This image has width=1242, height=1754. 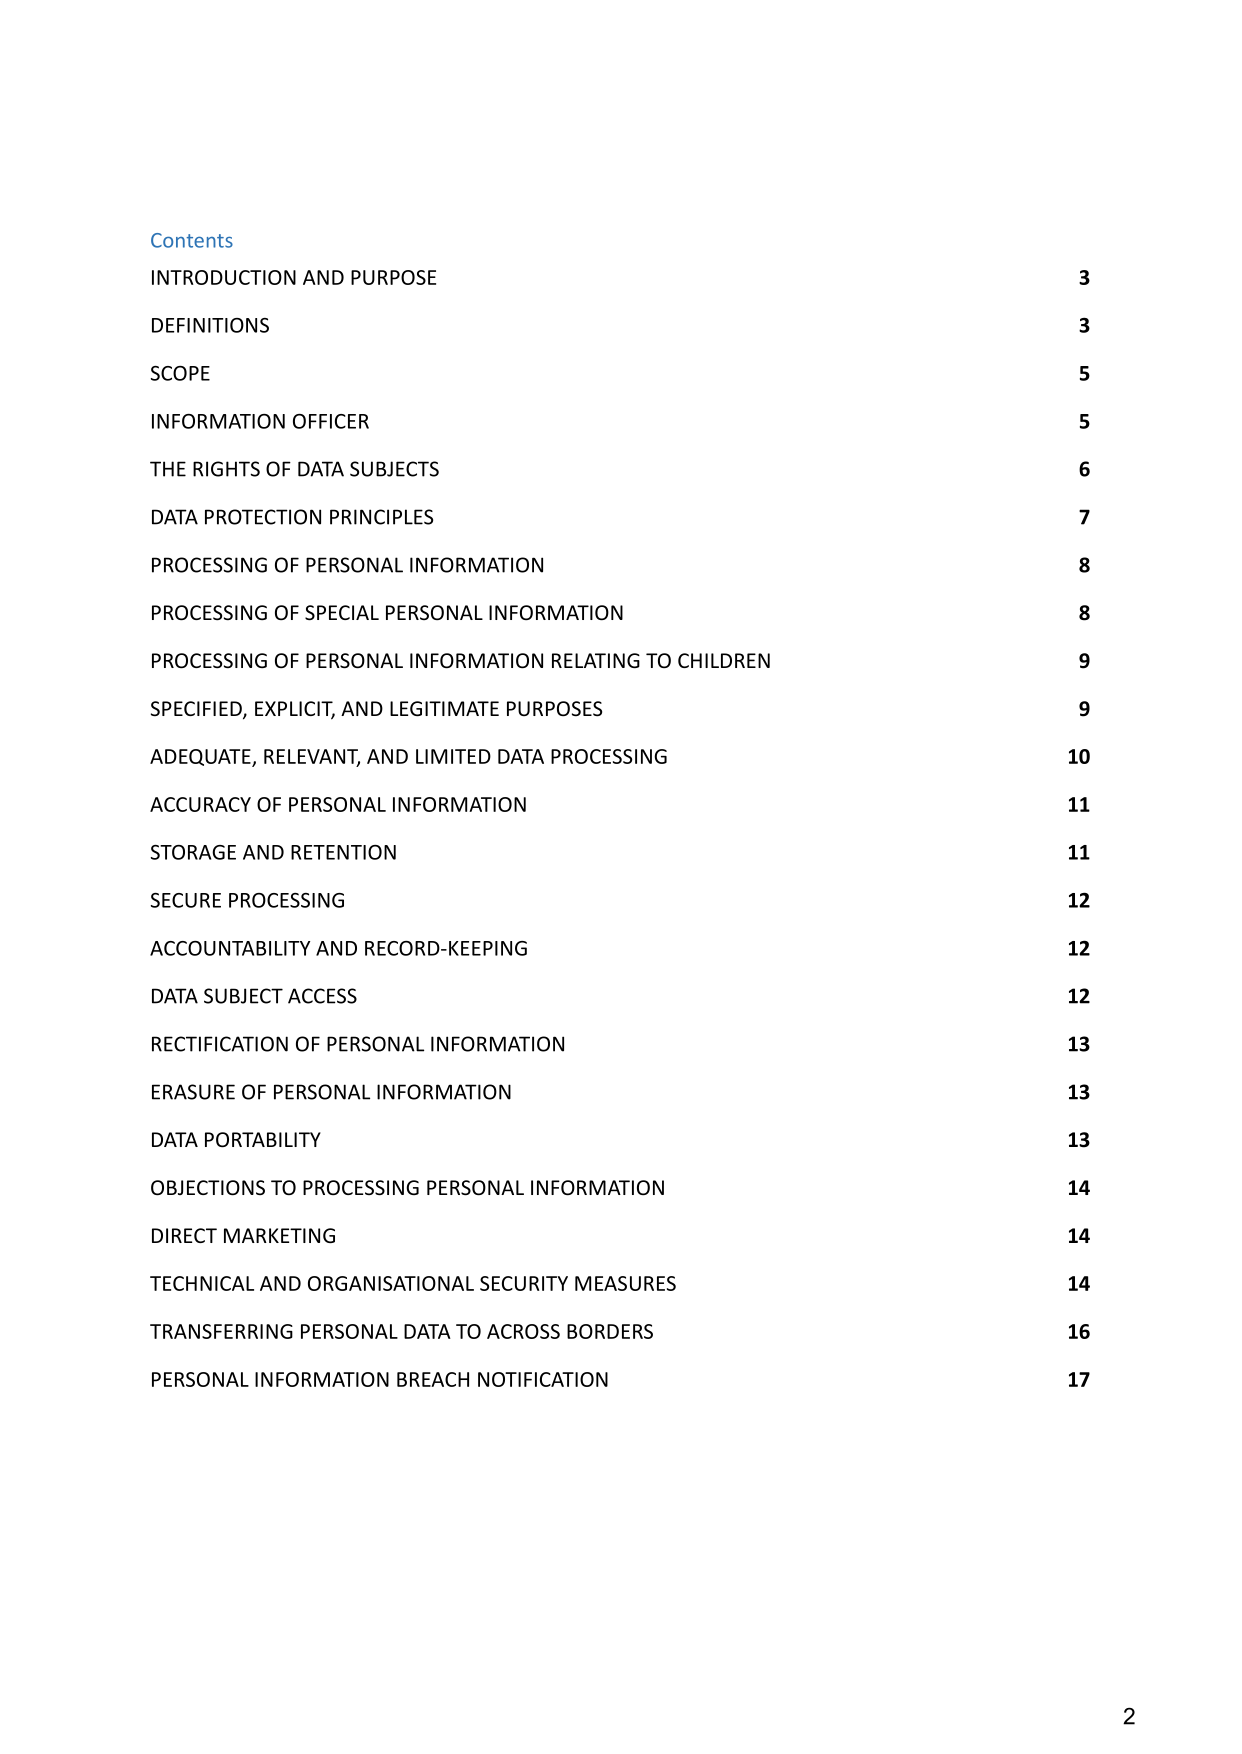 What do you see at coordinates (200, 804) in the image?
I see `ACCURACY` at bounding box center [200, 804].
